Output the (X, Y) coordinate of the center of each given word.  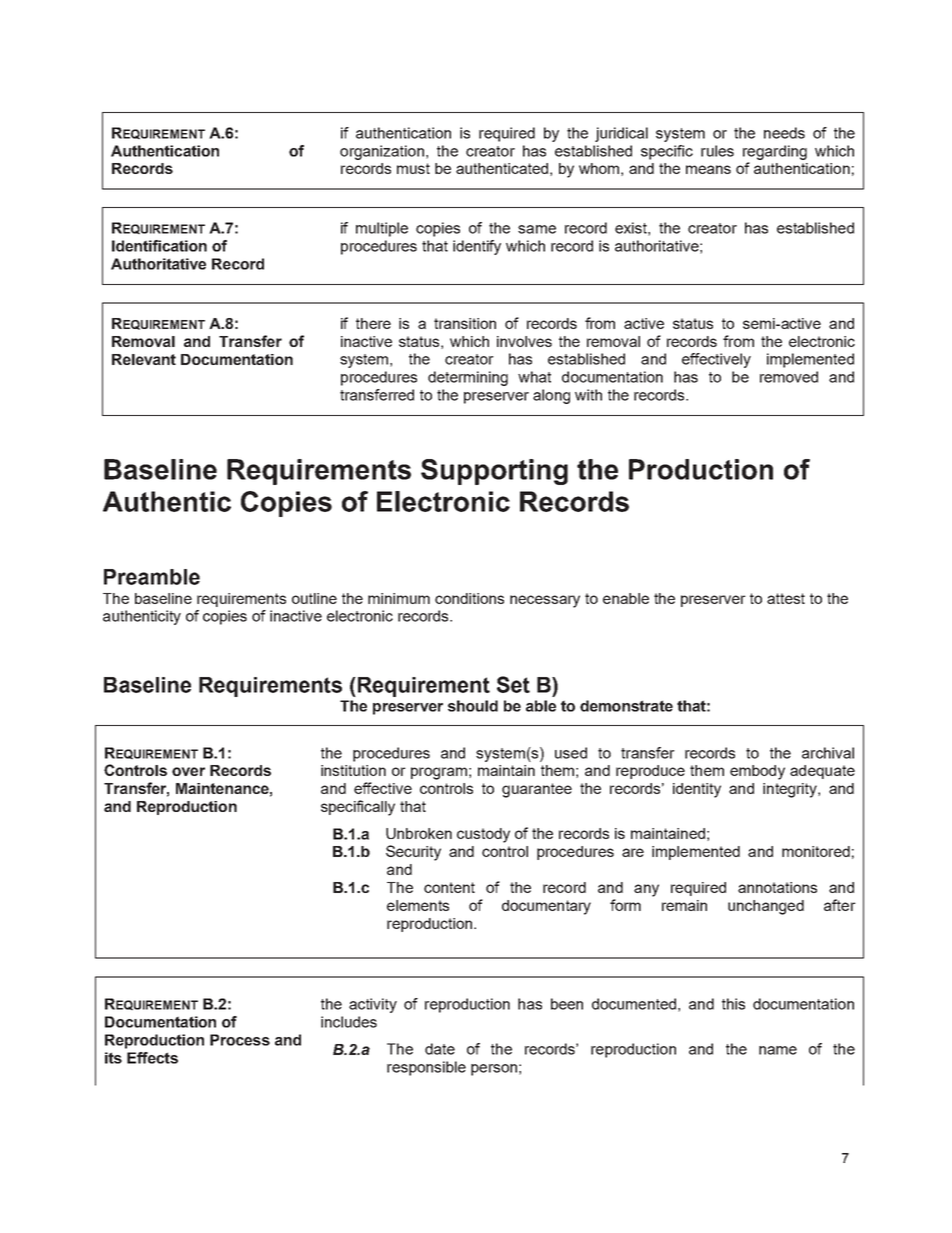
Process (240, 1040)
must (413, 168)
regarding (775, 152)
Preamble (152, 577)
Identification (159, 246)
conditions (469, 598)
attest (786, 598)
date (440, 1049)
